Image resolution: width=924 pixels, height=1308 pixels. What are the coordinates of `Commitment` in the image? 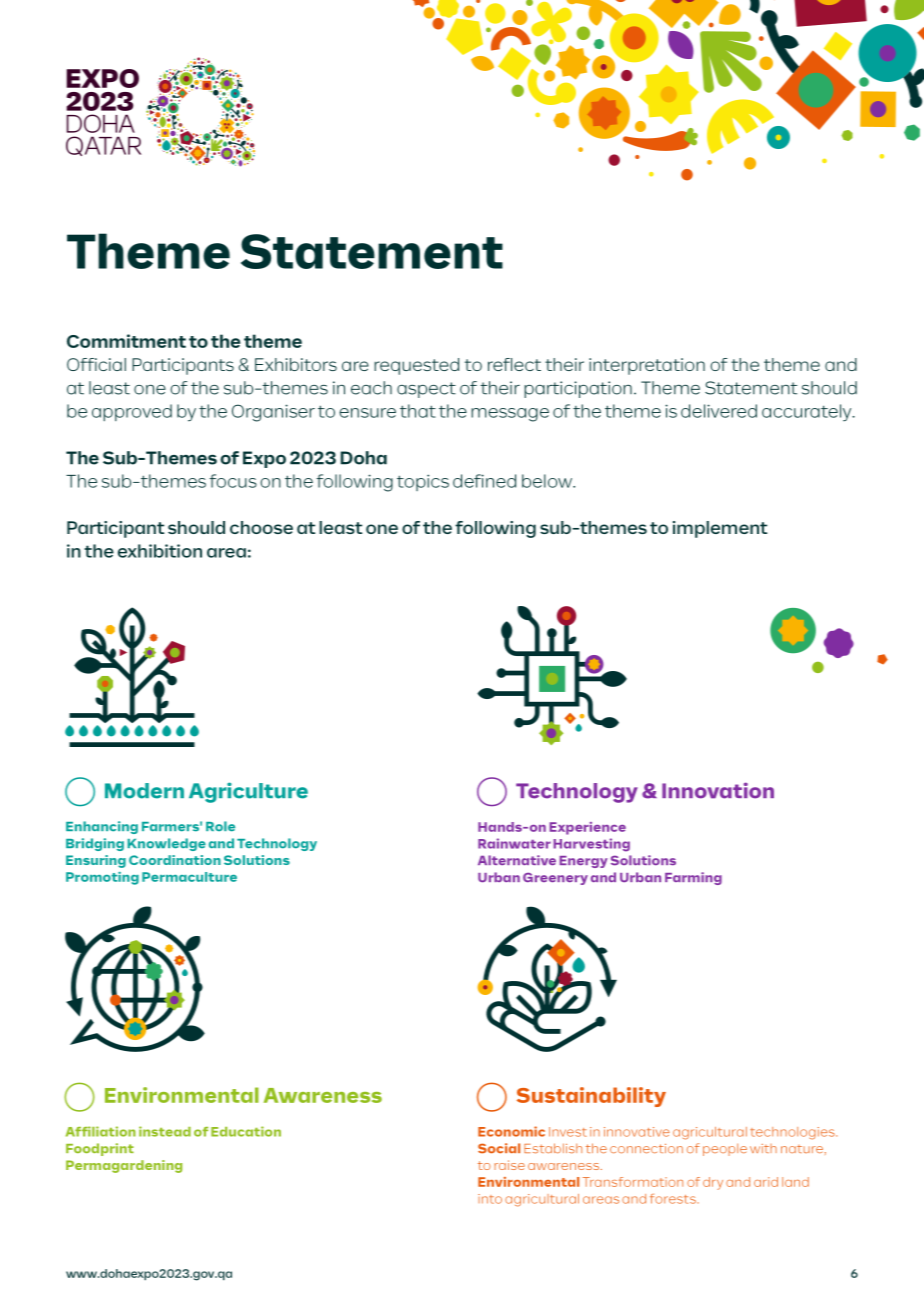 It's located at (126, 341).
